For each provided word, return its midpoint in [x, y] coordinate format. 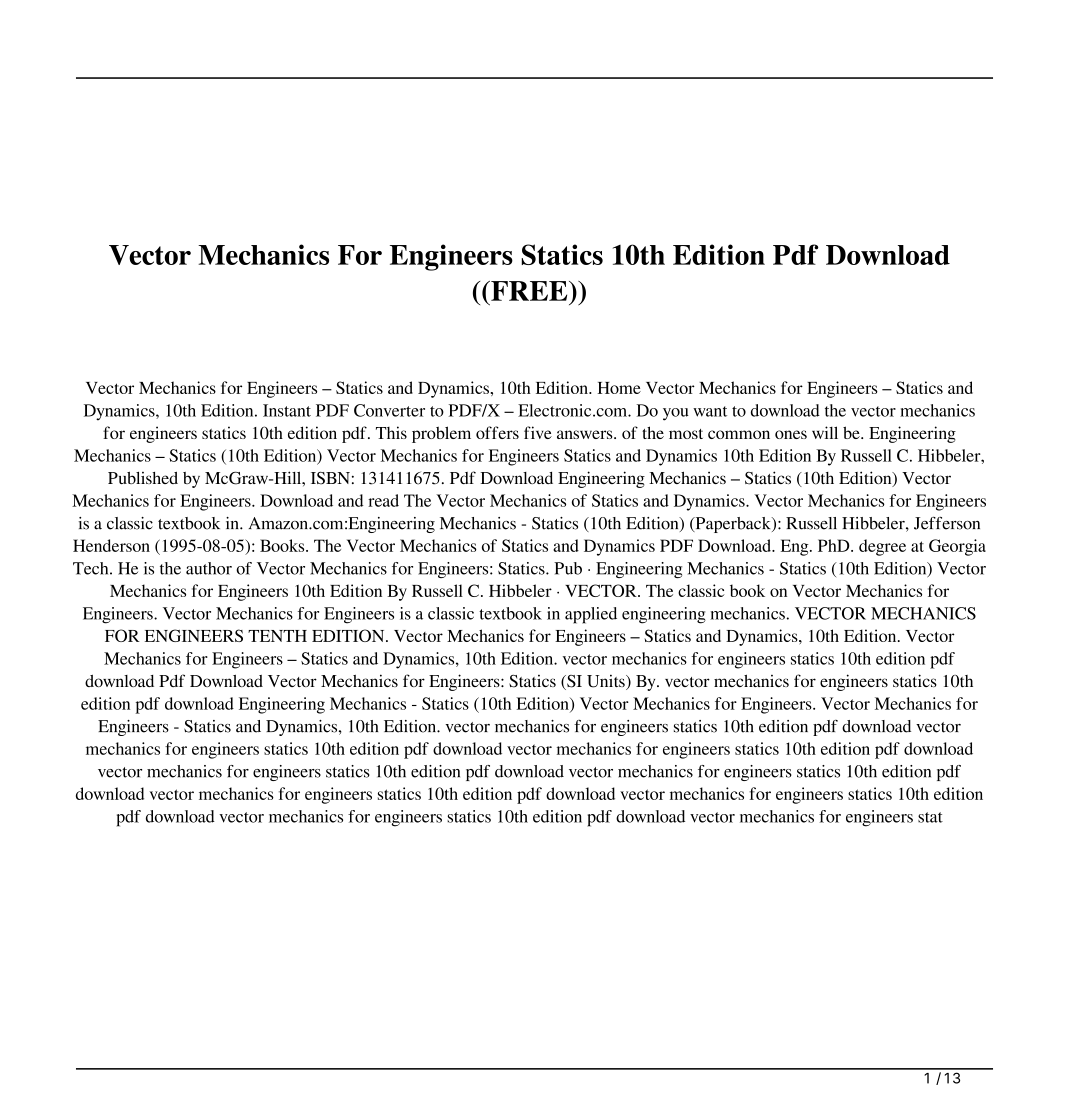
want [710, 411]
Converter [389, 410]
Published [143, 478]
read [383, 500]
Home [619, 388]
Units [607, 682]
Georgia [957, 547]
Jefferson [947, 523]
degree [882, 547]
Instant [287, 410]
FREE [529, 291]
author [209, 568]
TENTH [277, 636]
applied [591, 615]
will [825, 432]
